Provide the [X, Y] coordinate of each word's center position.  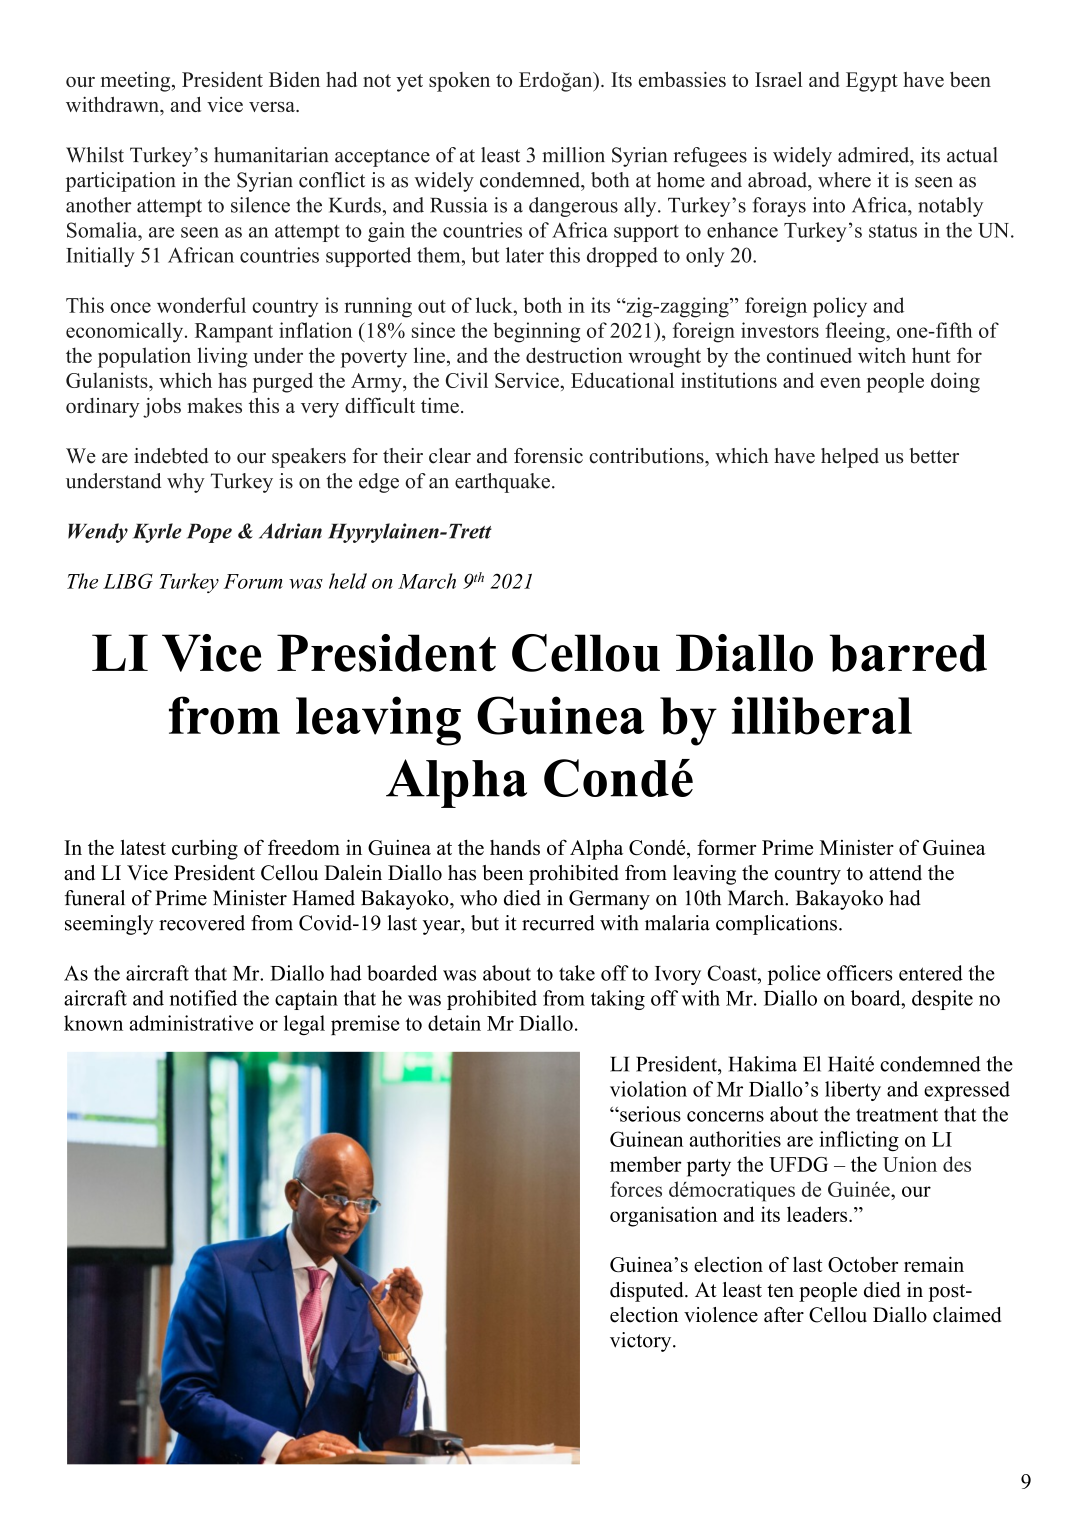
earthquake [502, 483]
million [573, 155]
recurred [558, 923]
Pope [209, 533]
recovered [202, 923]
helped [850, 458]
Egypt [872, 82]
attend [895, 873]
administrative [191, 1023]
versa [273, 107]
